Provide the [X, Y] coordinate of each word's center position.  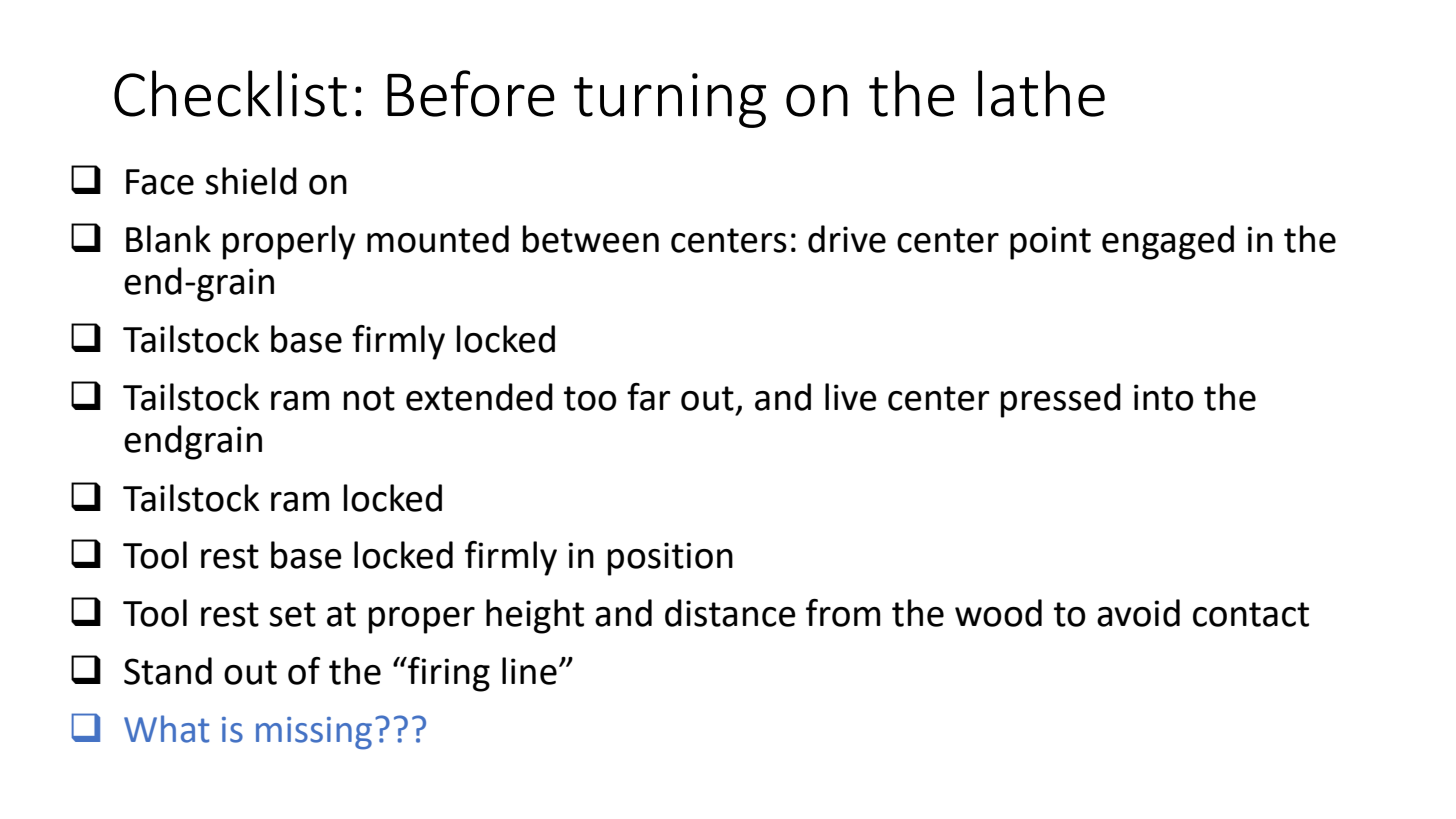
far [649, 397]
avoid [1138, 613]
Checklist [230, 93]
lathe [1041, 93]
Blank [168, 239]
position [670, 559]
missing [314, 733]
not [369, 398]
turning [670, 100]
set [292, 614]
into [1164, 397]
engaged [1168, 242]
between [591, 239]
